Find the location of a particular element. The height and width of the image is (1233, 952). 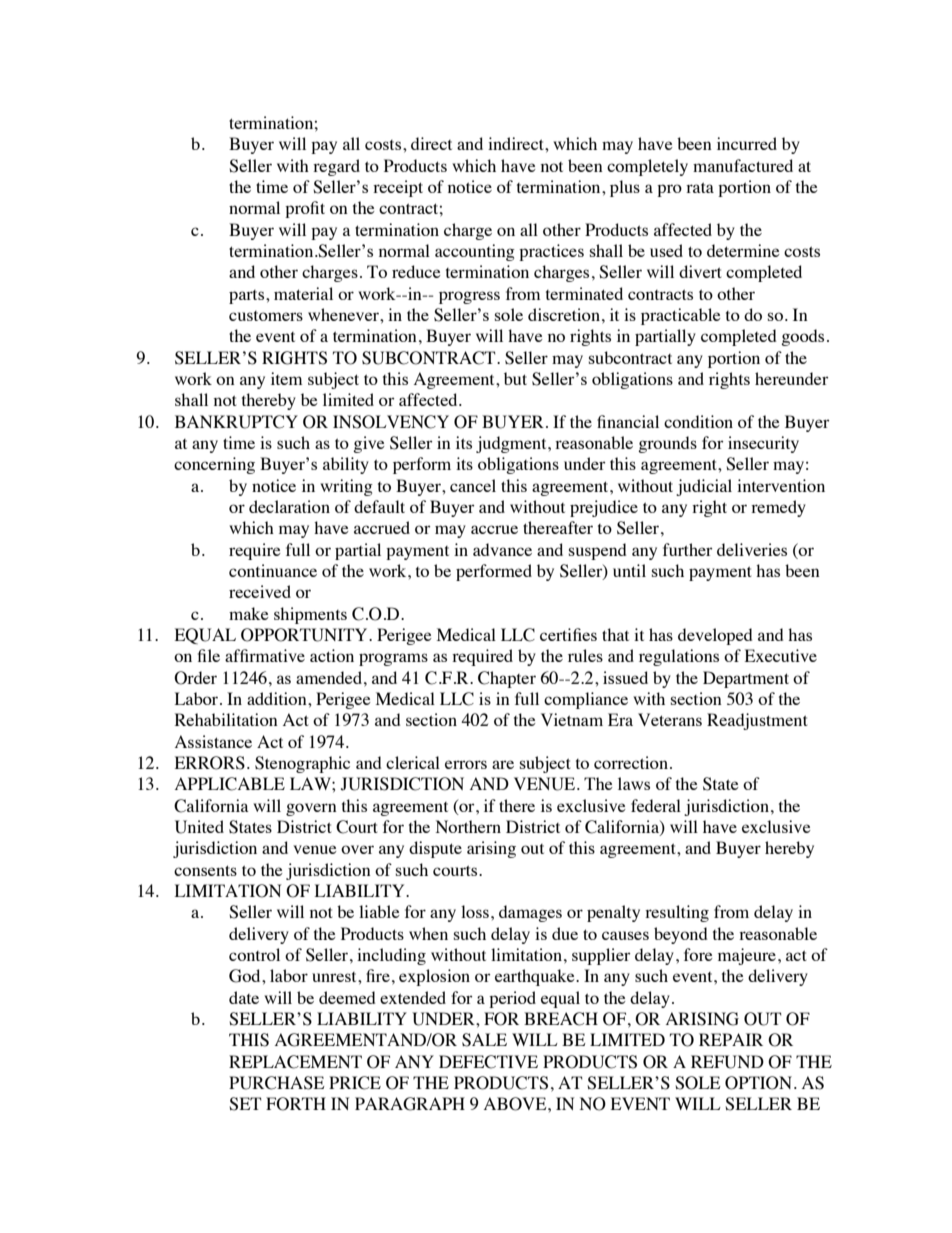

consents is located at coordinates (205, 870).
